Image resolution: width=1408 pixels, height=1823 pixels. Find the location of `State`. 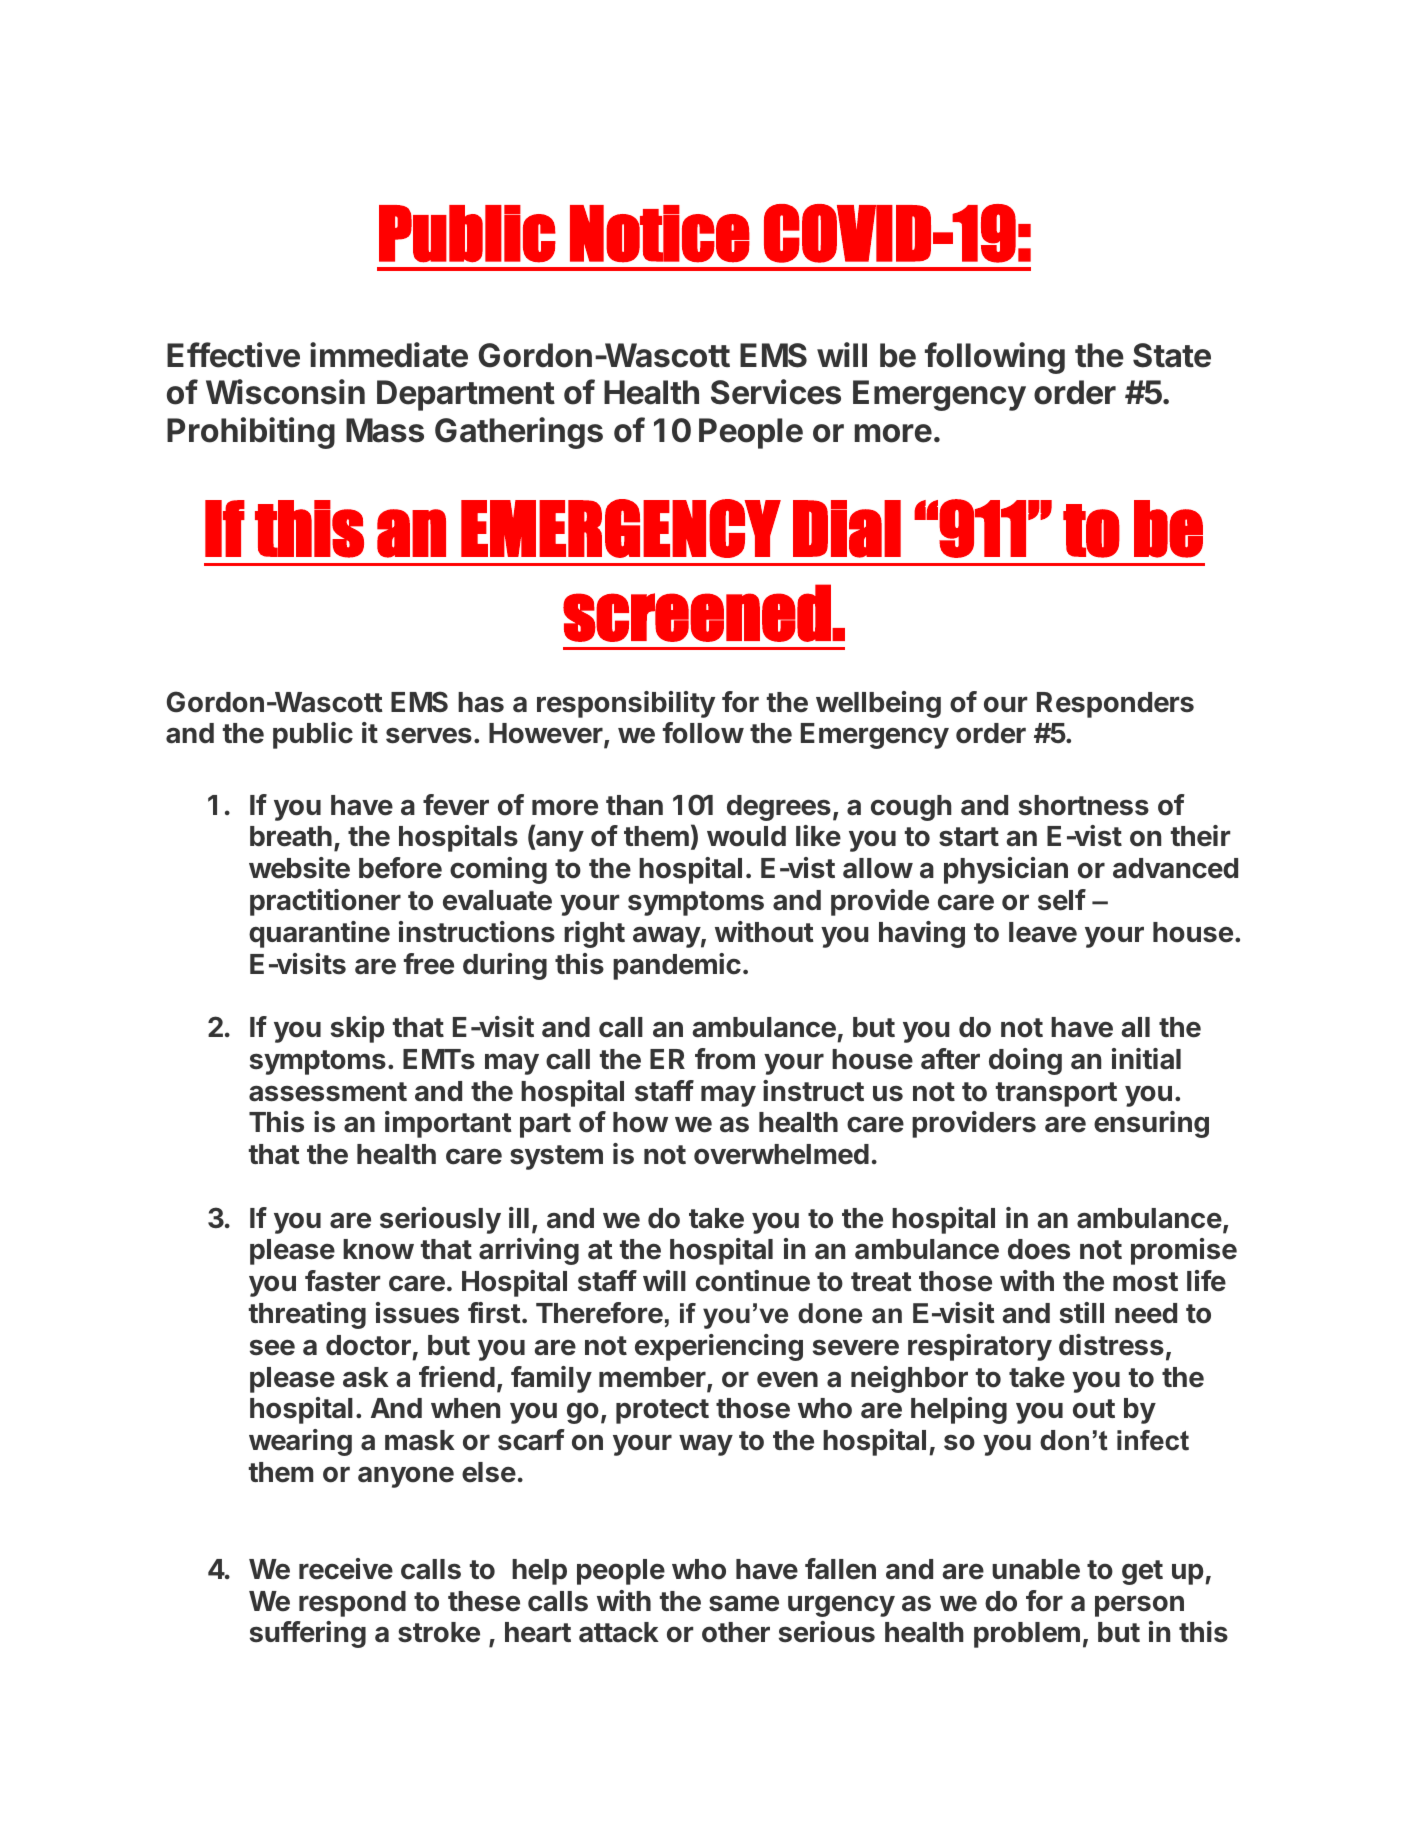

State is located at coordinates (1172, 355).
